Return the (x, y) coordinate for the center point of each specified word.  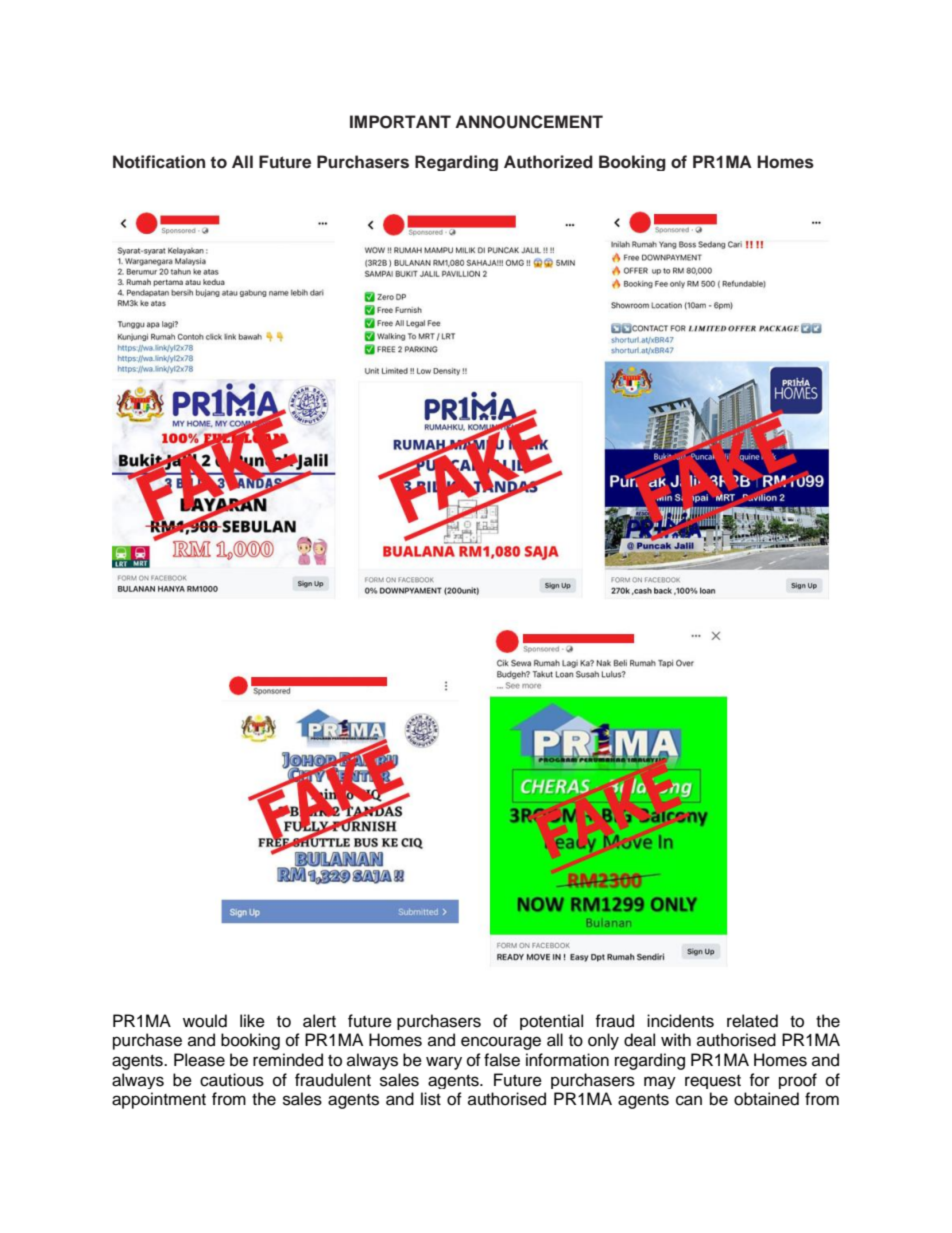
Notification (159, 162)
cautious (232, 1080)
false (502, 1060)
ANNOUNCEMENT (529, 122)
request (713, 1082)
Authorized (548, 162)
